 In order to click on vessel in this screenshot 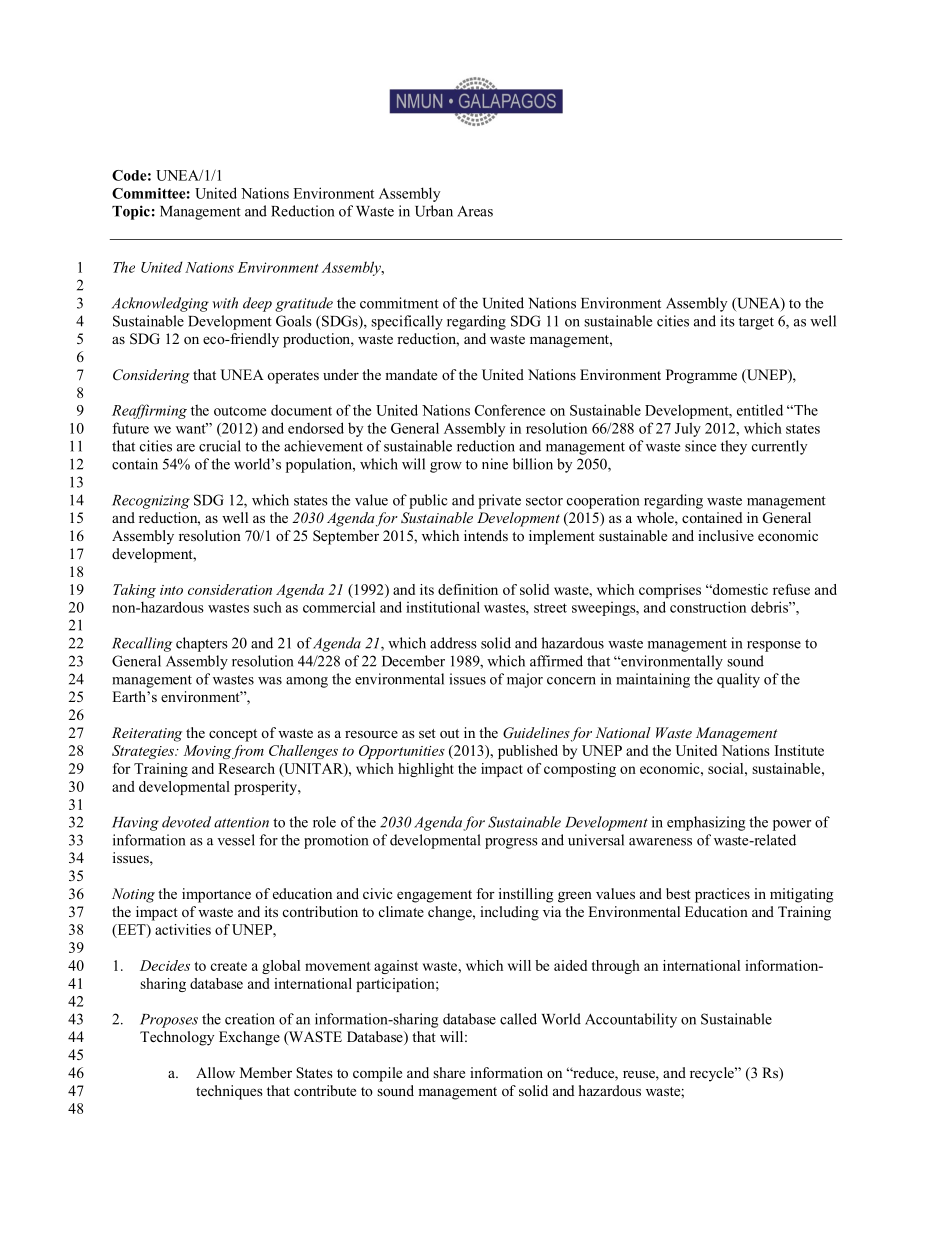, I will do `click(236, 840)`.
